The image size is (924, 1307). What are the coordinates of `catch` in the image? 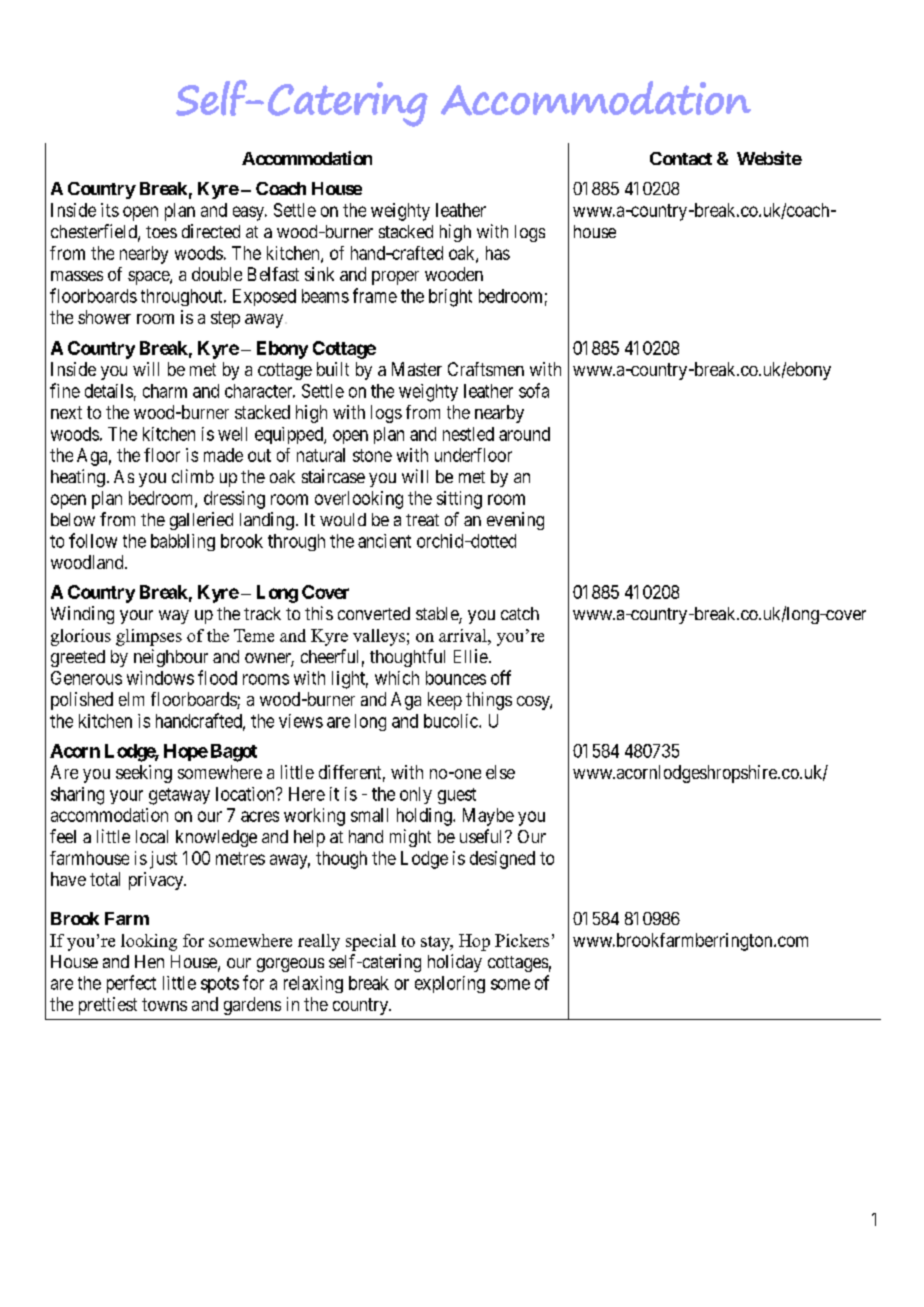 It's located at (520, 613).
